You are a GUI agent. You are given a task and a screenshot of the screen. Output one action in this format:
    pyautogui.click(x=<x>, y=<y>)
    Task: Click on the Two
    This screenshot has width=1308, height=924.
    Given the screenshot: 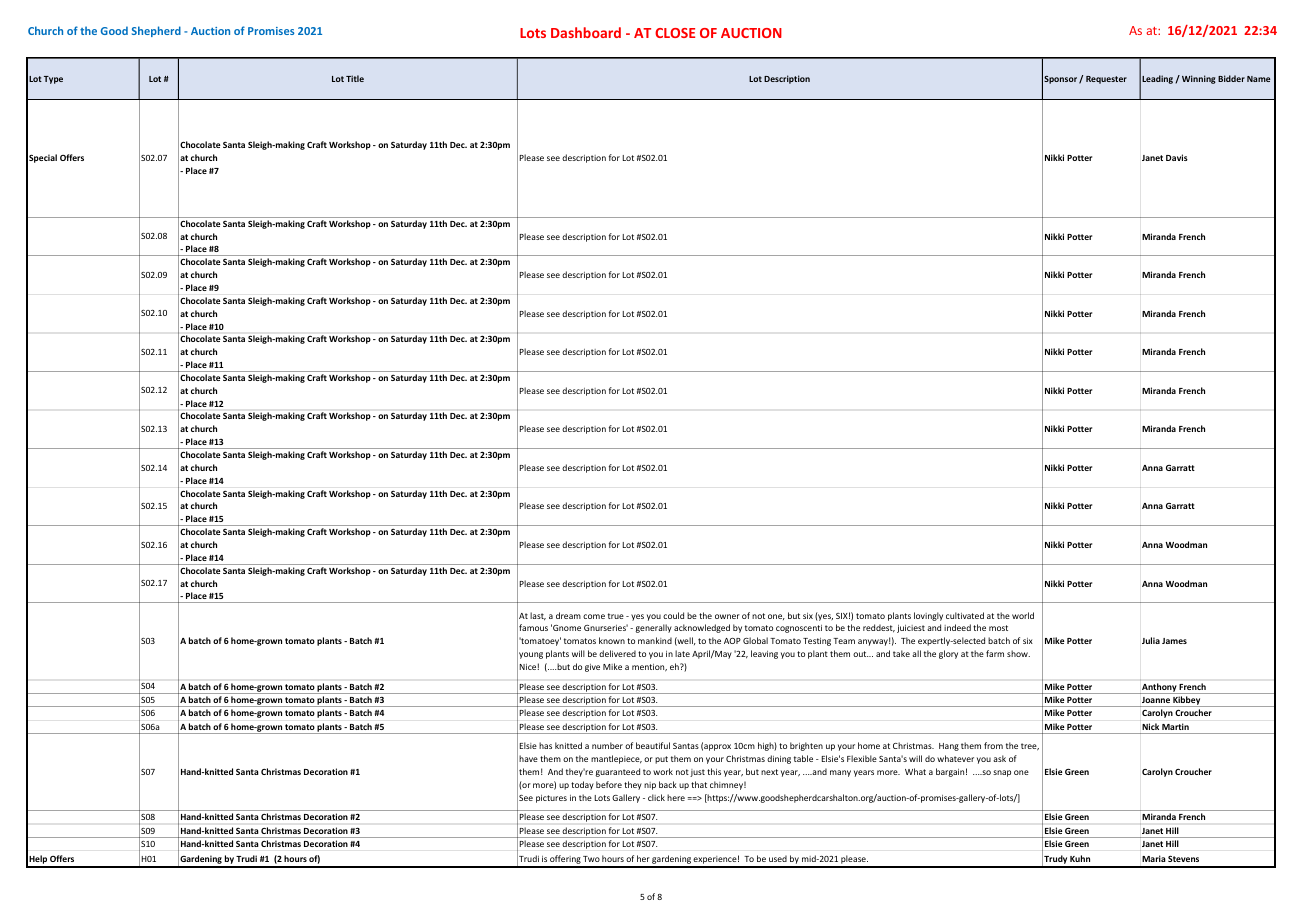 What is the action you would take?
    pyautogui.click(x=591, y=859)
